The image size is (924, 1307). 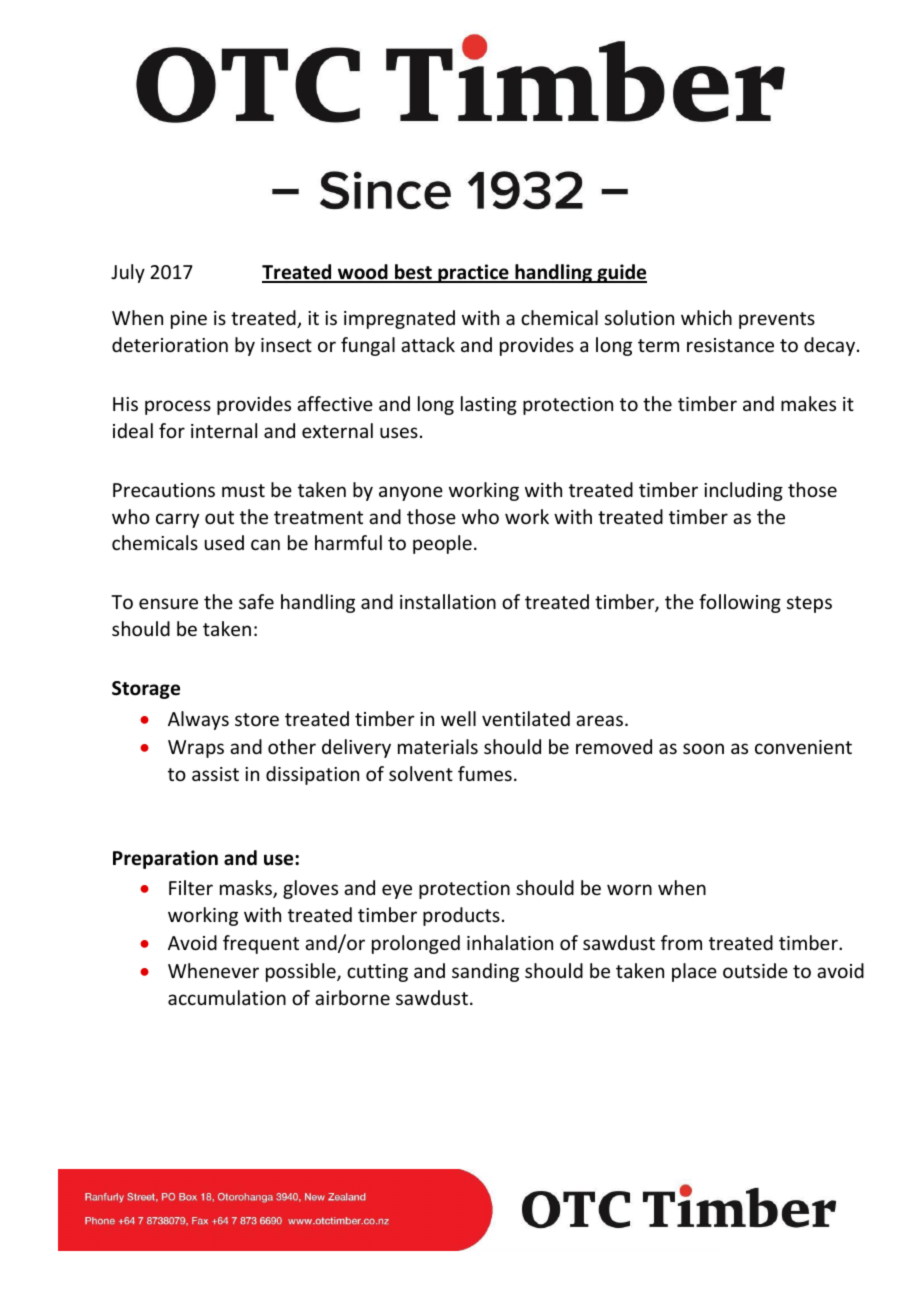 I want to click on prevents, so click(x=777, y=320).
